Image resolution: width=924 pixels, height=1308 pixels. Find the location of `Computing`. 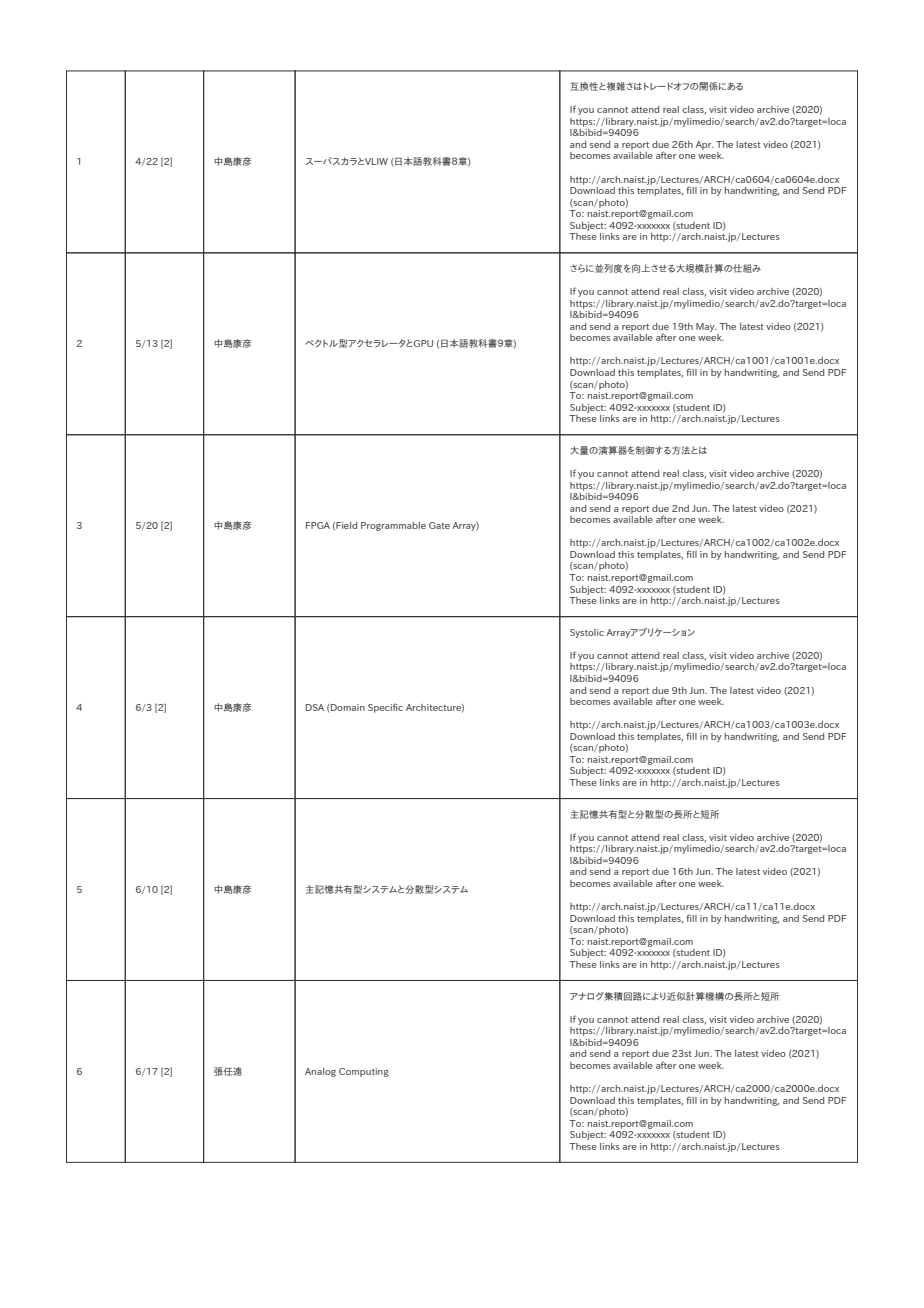

Computing is located at coordinates (364, 1072).
